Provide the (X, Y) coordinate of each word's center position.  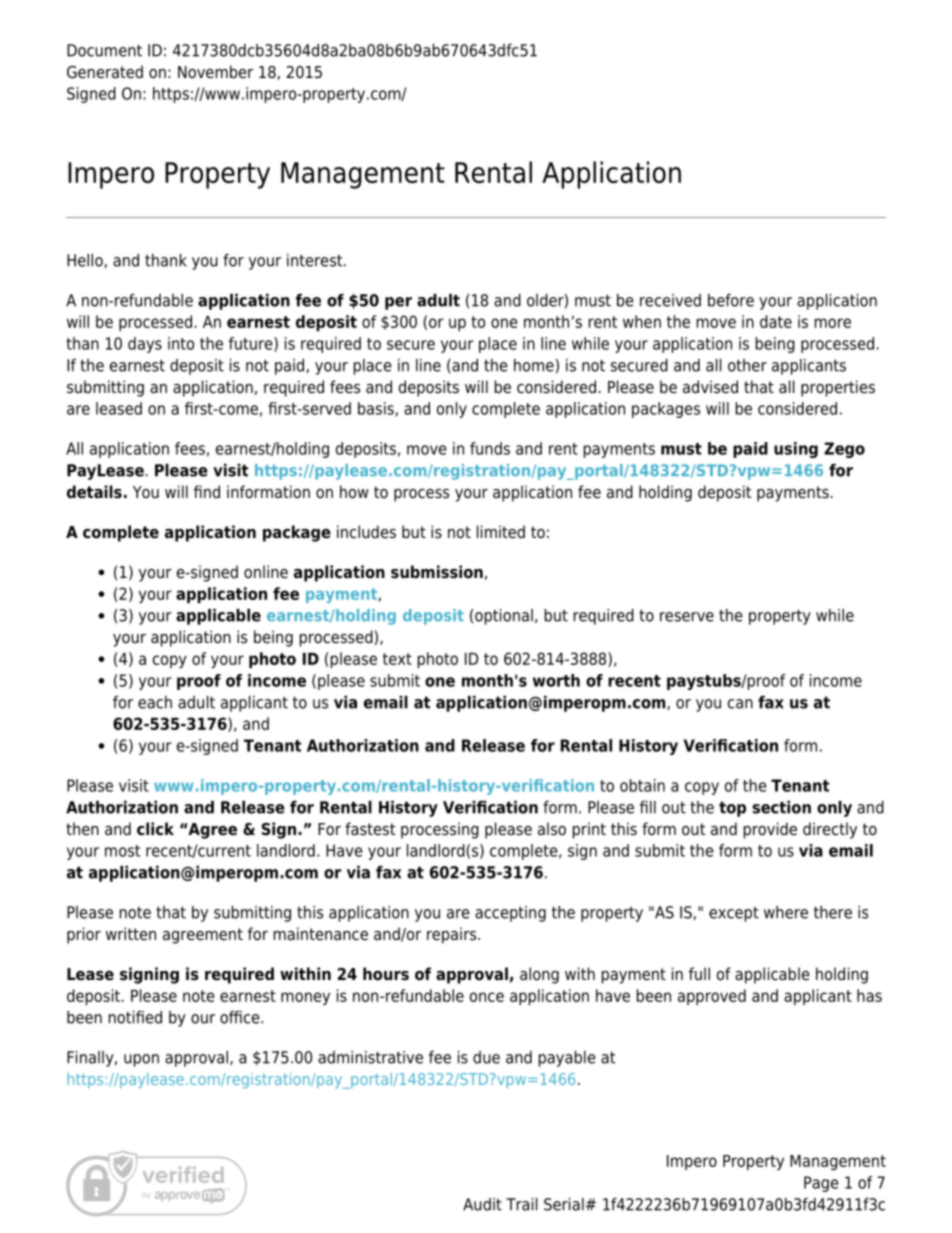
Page (821, 1184)
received (670, 300)
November (215, 72)
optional (504, 617)
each (155, 702)
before (731, 300)
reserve (687, 617)
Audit (482, 1204)
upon (141, 1060)
